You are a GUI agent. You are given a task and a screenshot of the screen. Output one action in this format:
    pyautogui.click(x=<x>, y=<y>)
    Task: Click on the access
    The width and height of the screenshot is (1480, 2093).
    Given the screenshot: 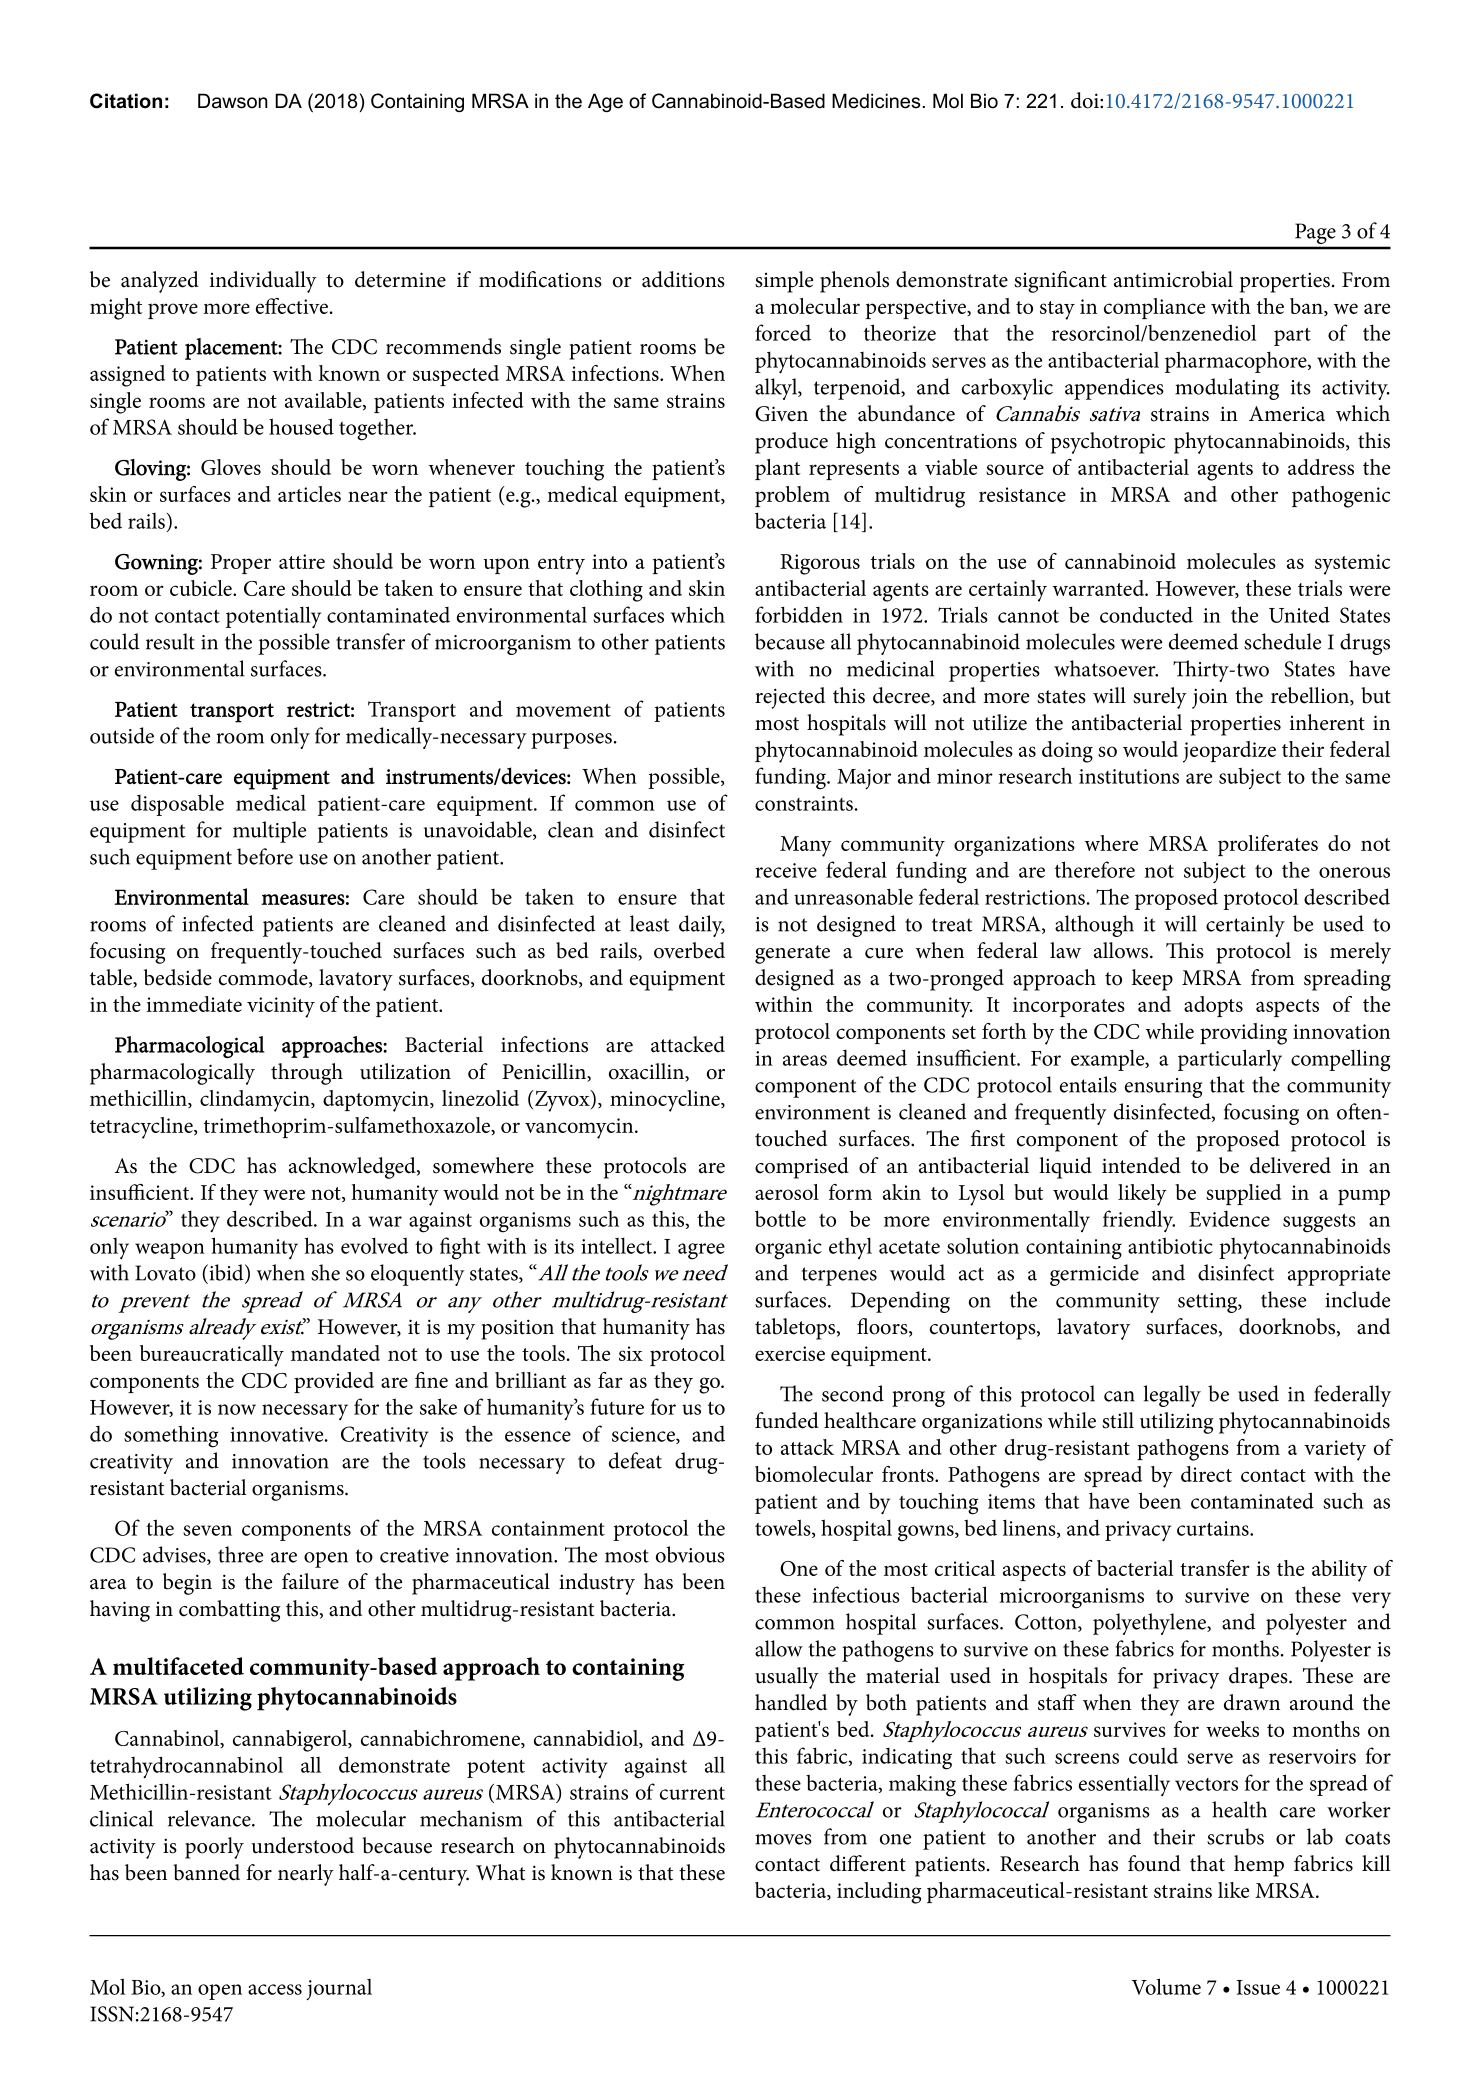 What is the action you would take?
    pyautogui.click(x=275, y=1989)
